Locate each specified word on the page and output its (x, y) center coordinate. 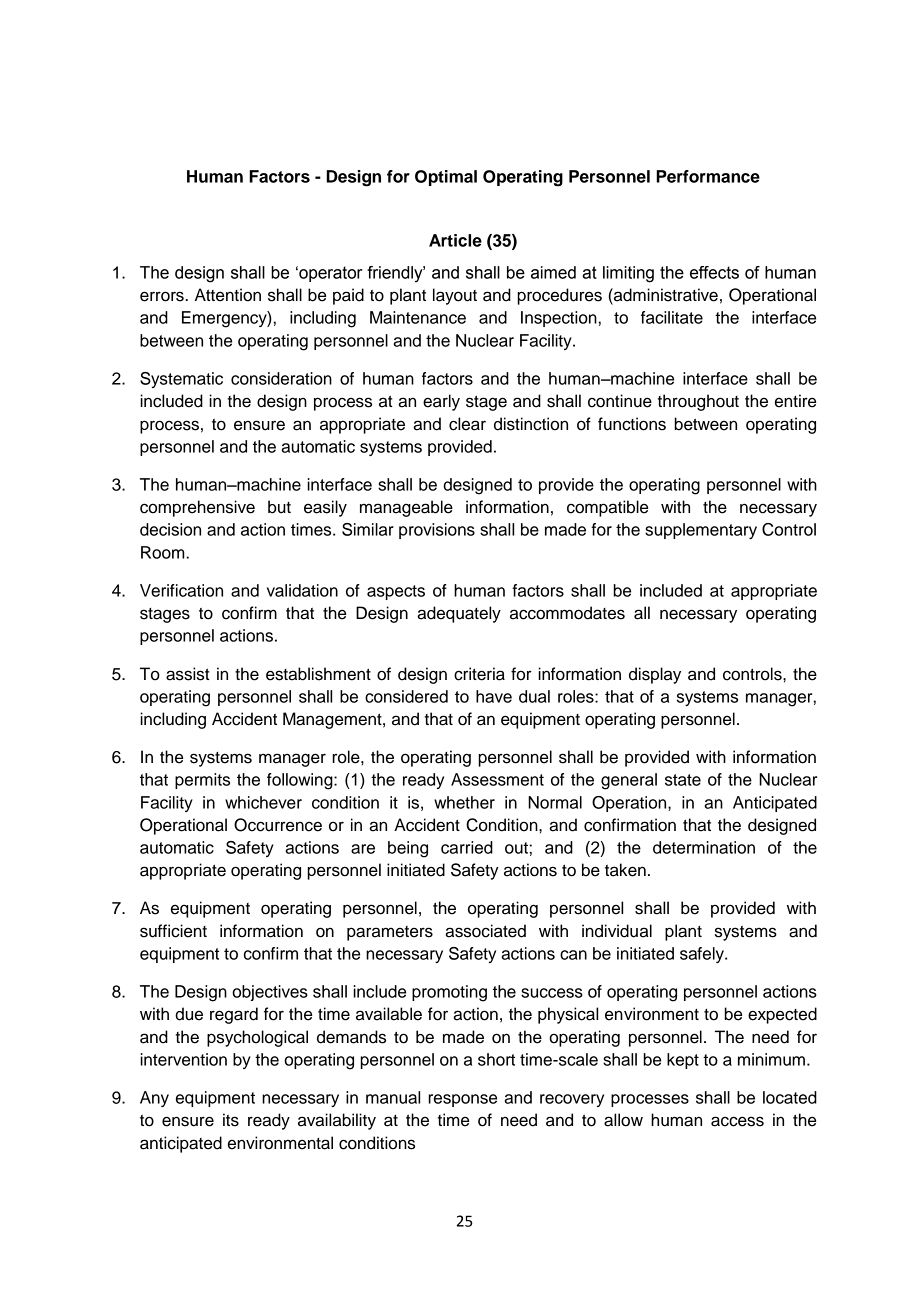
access (737, 1121)
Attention (228, 295)
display (655, 675)
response (462, 1100)
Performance (708, 176)
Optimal (446, 178)
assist (188, 674)
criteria (479, 674)
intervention (183, 1059)
